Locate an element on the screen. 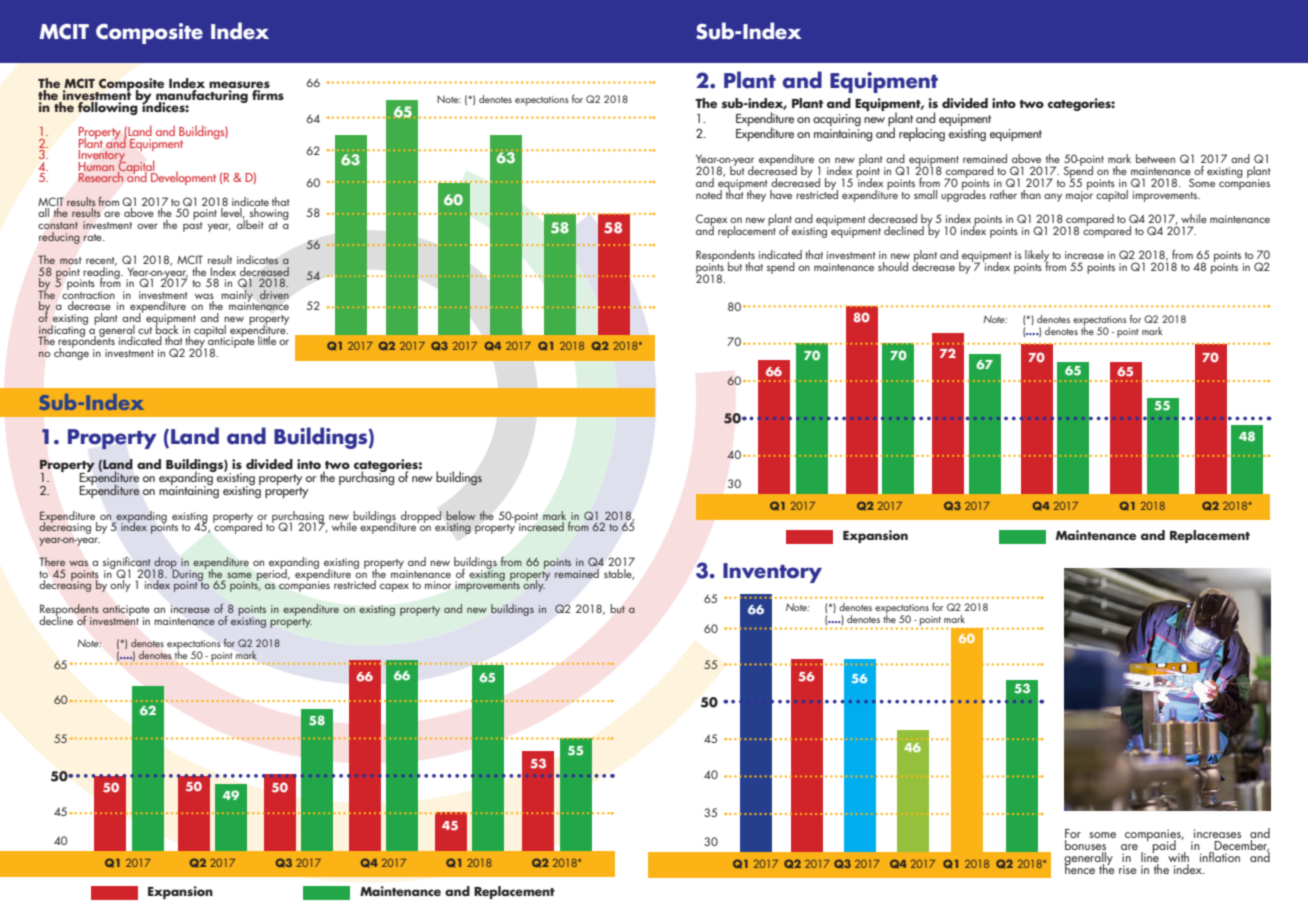 The image size is (1308, 924). between is located at coordinates (1155, 158).
